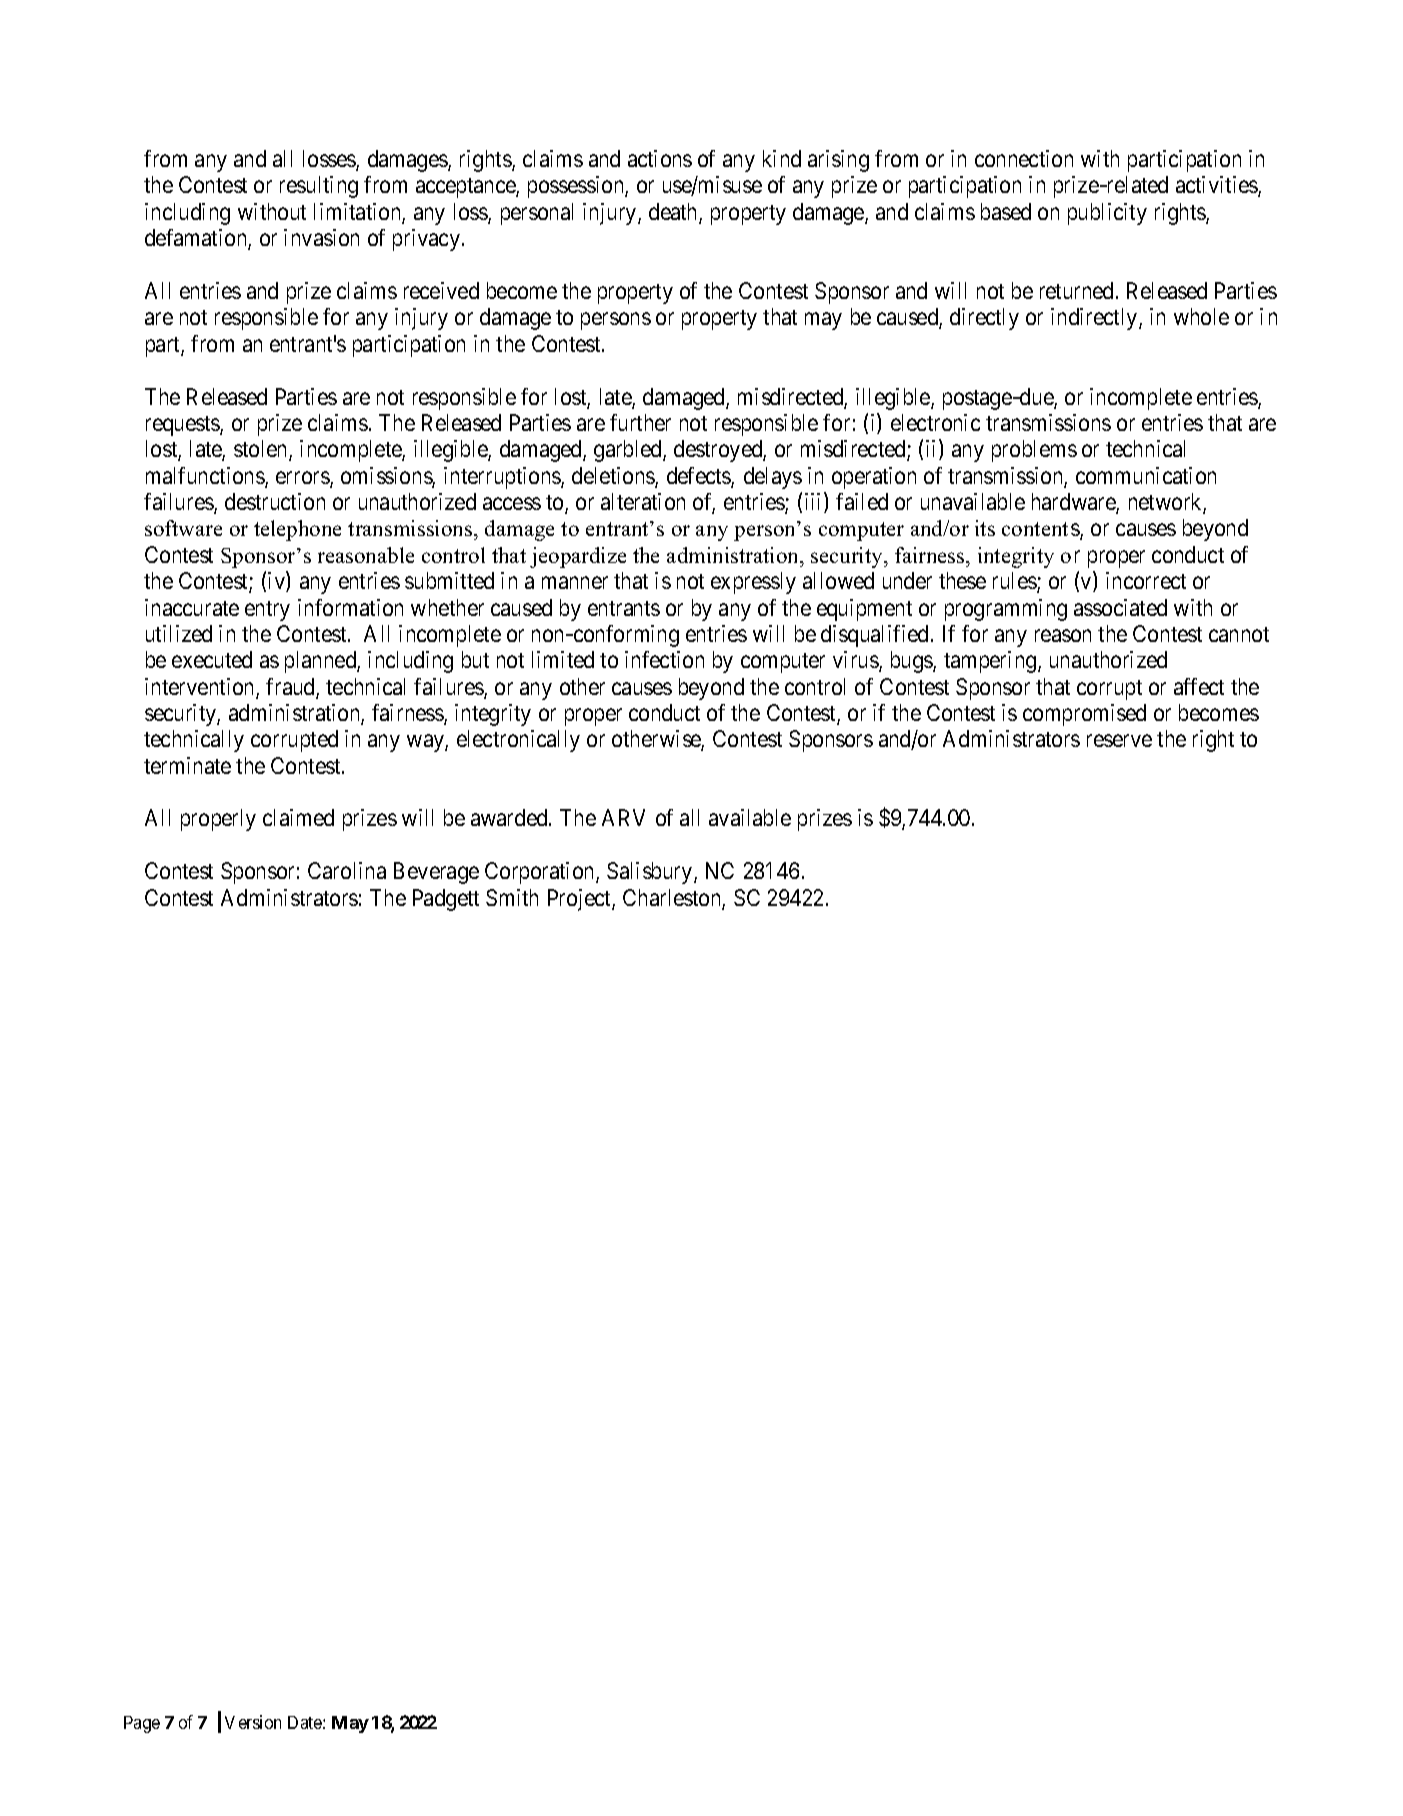 The height and width of the image is (1816, 1403). Describe the element at coordinates (1146, 580) in the image. I see `incorrect` at that location.
